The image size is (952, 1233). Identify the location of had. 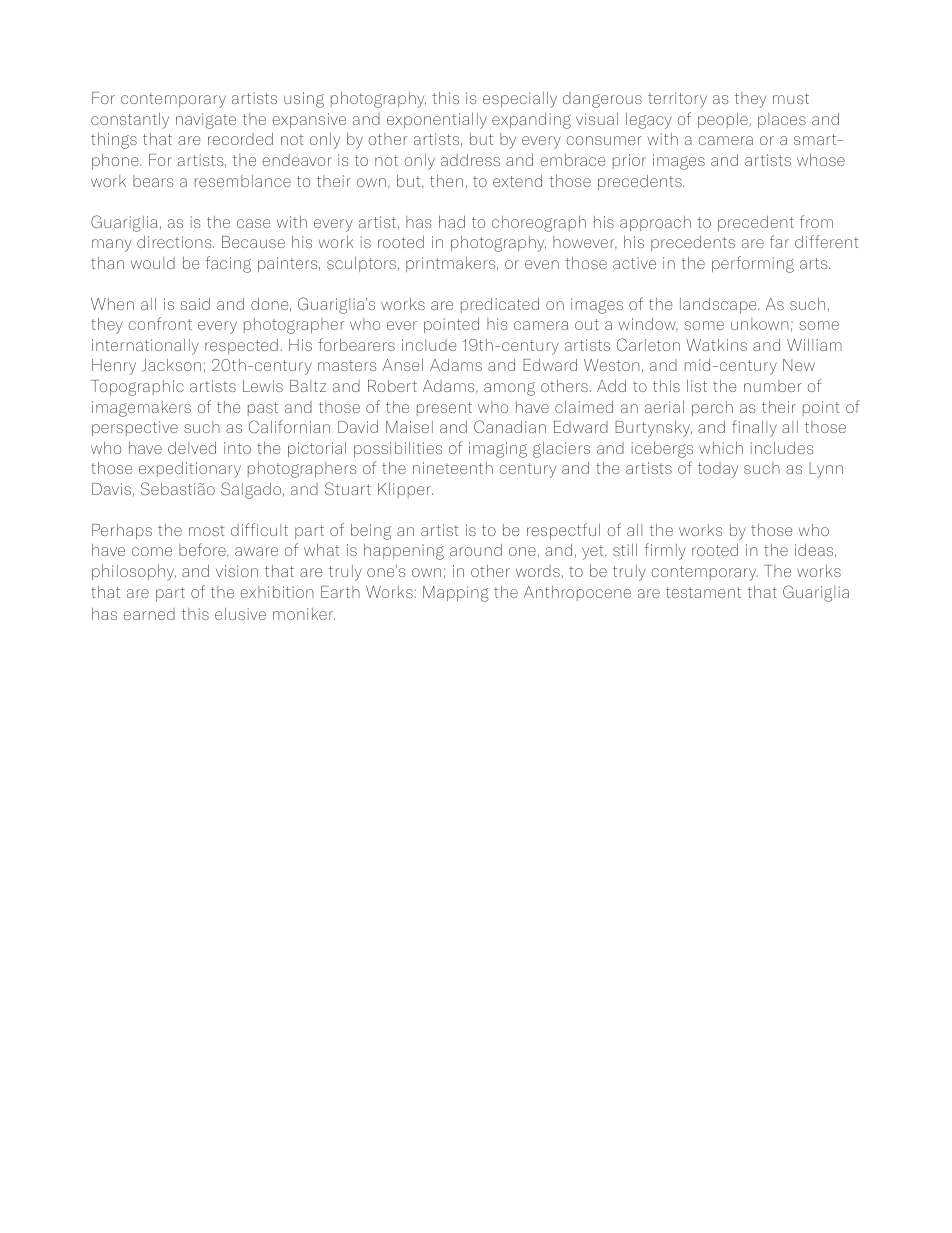
(452, 222).
